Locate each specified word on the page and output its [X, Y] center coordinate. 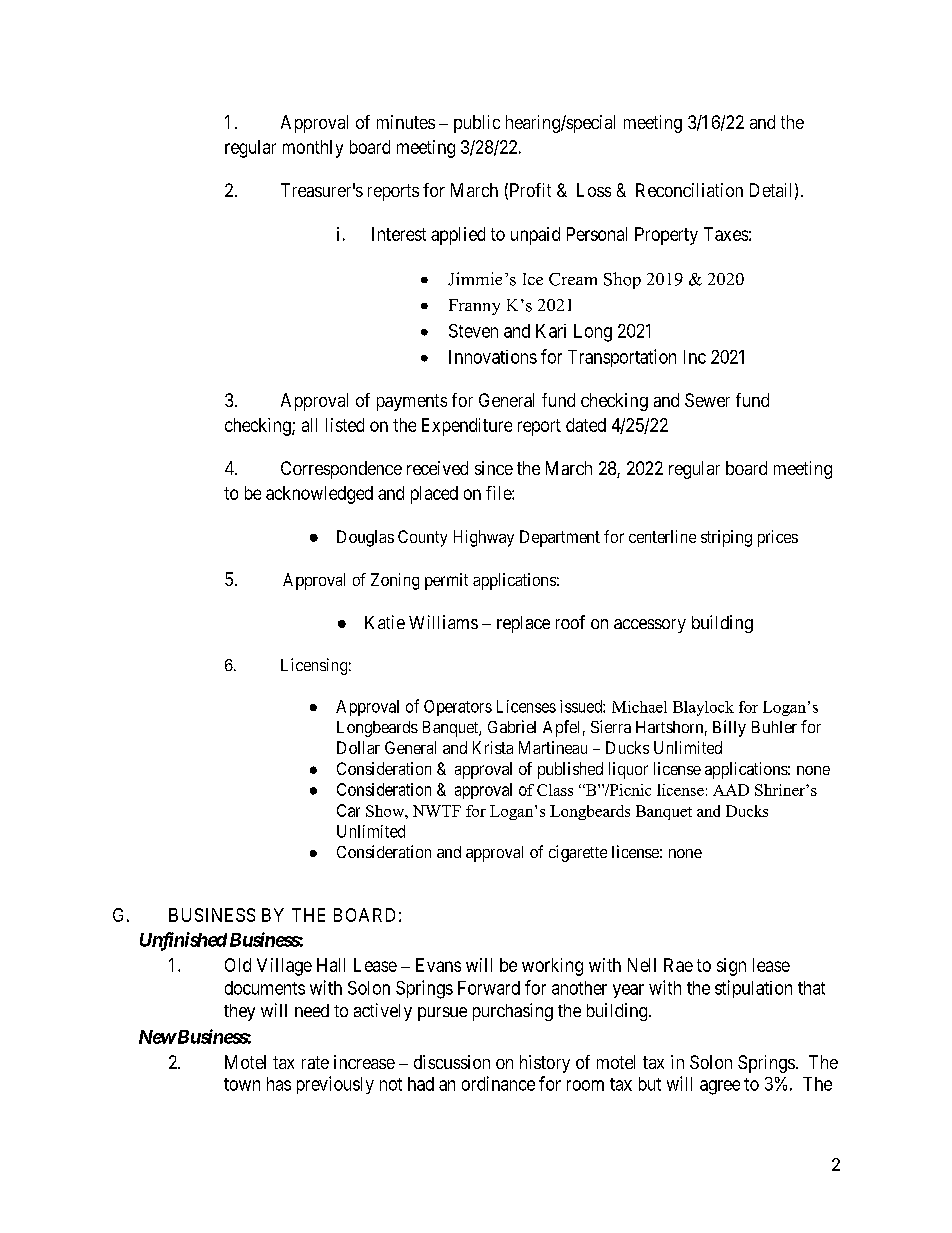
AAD [731, 790]
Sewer [707, 400]
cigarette [578, 853]
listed [345, 425]
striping [726, 538]
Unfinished [183, 941]
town [242, 1084]
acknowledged [319, 495]
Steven [473, 331]
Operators [458, 708]
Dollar [358, 747]
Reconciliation [689, 190]
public [477, 124]
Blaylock [703, 708]
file [499, 493]
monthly [313, 149]
